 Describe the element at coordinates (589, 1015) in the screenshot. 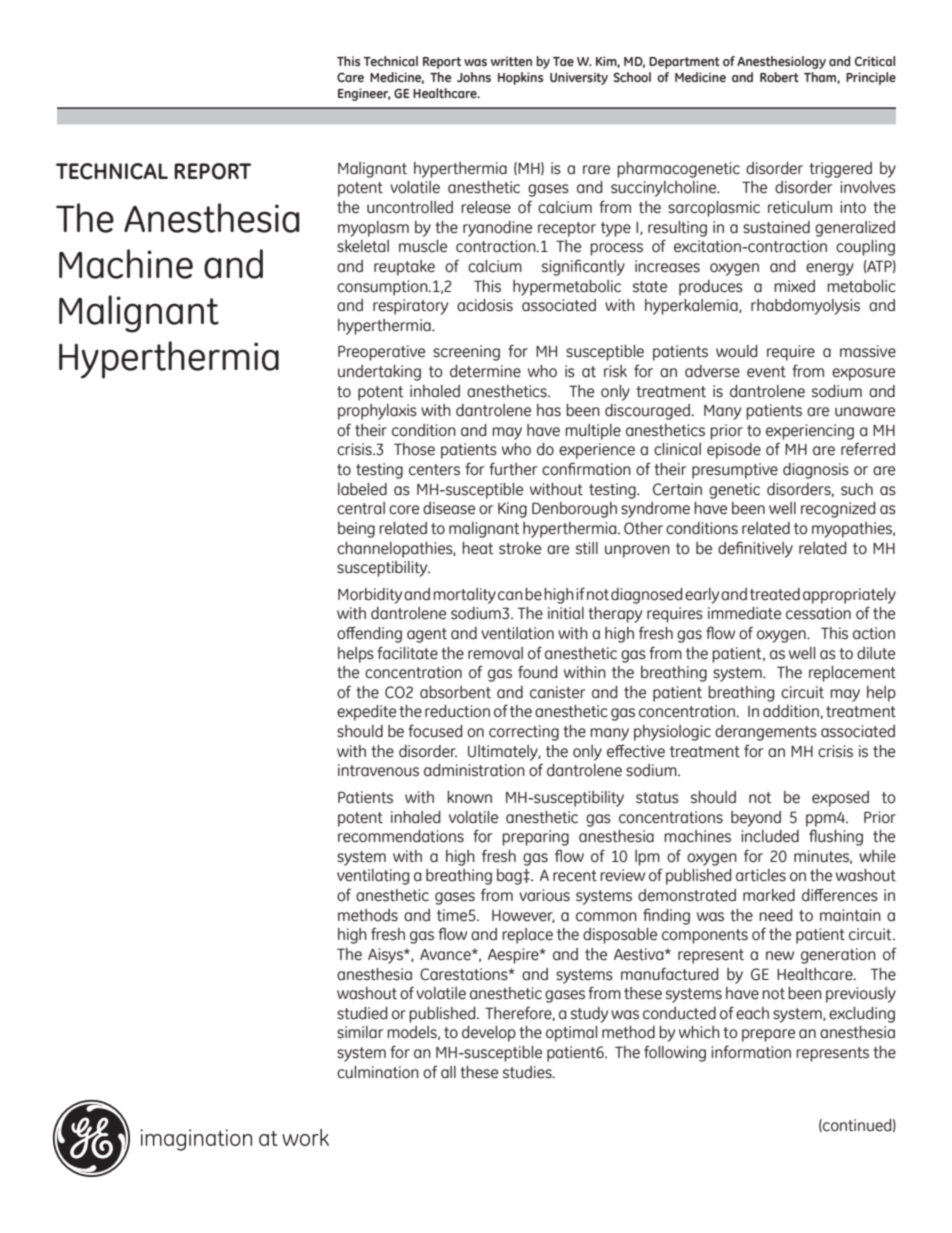

I see `study` at that location.
